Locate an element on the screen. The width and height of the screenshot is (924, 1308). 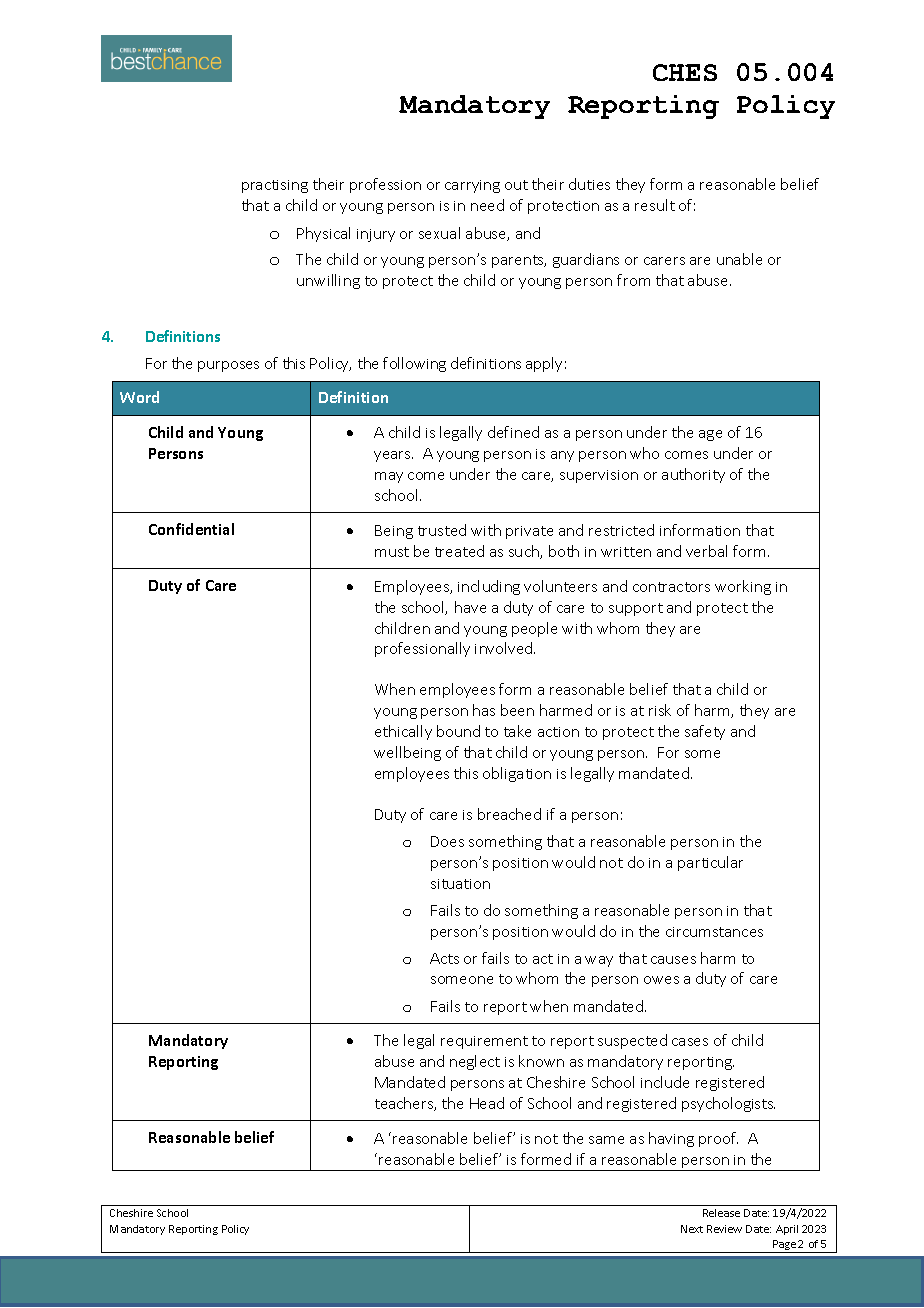
need is located at coordinates (487, 205).
